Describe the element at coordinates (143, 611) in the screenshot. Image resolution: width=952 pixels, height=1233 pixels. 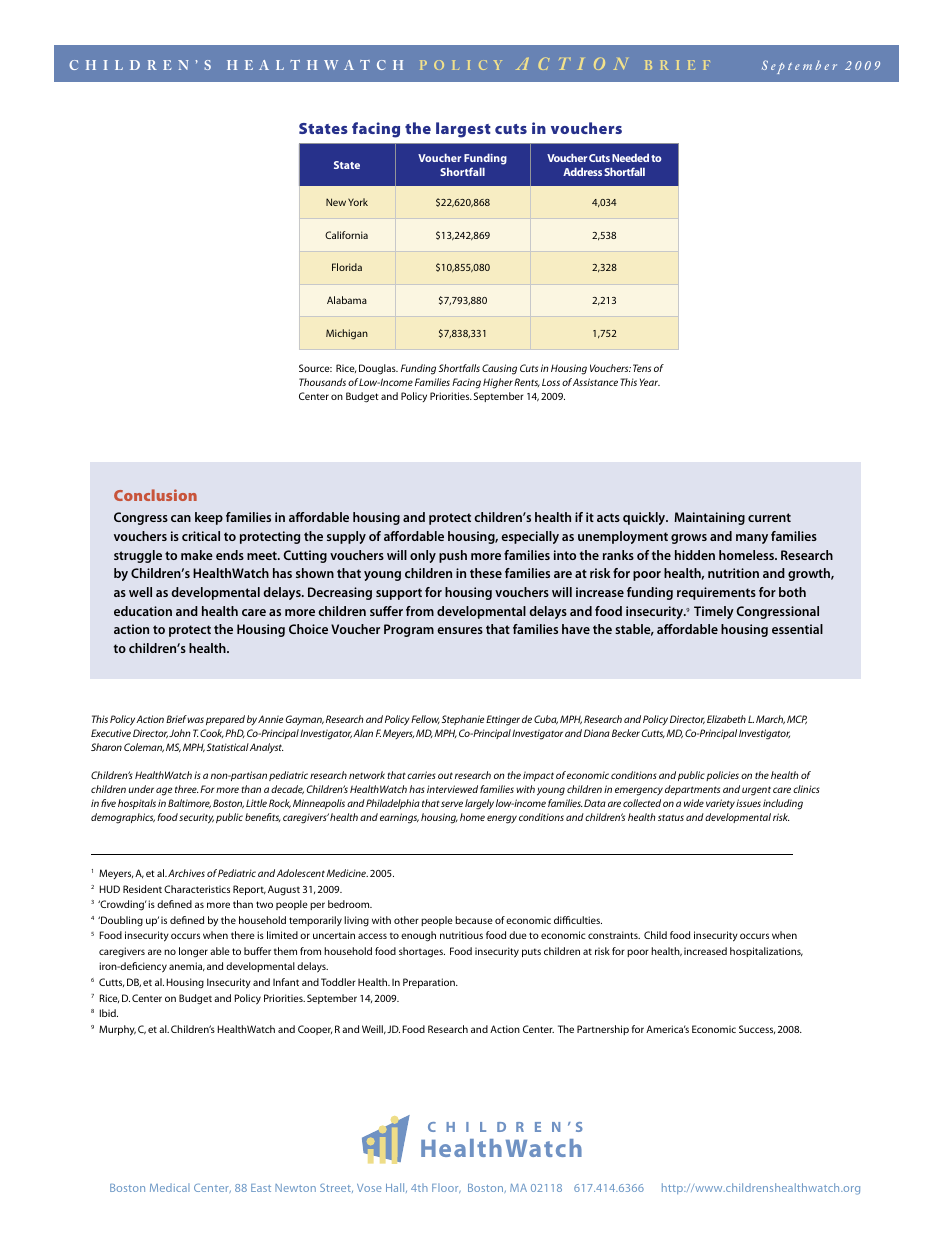
I see `education` at that location.
